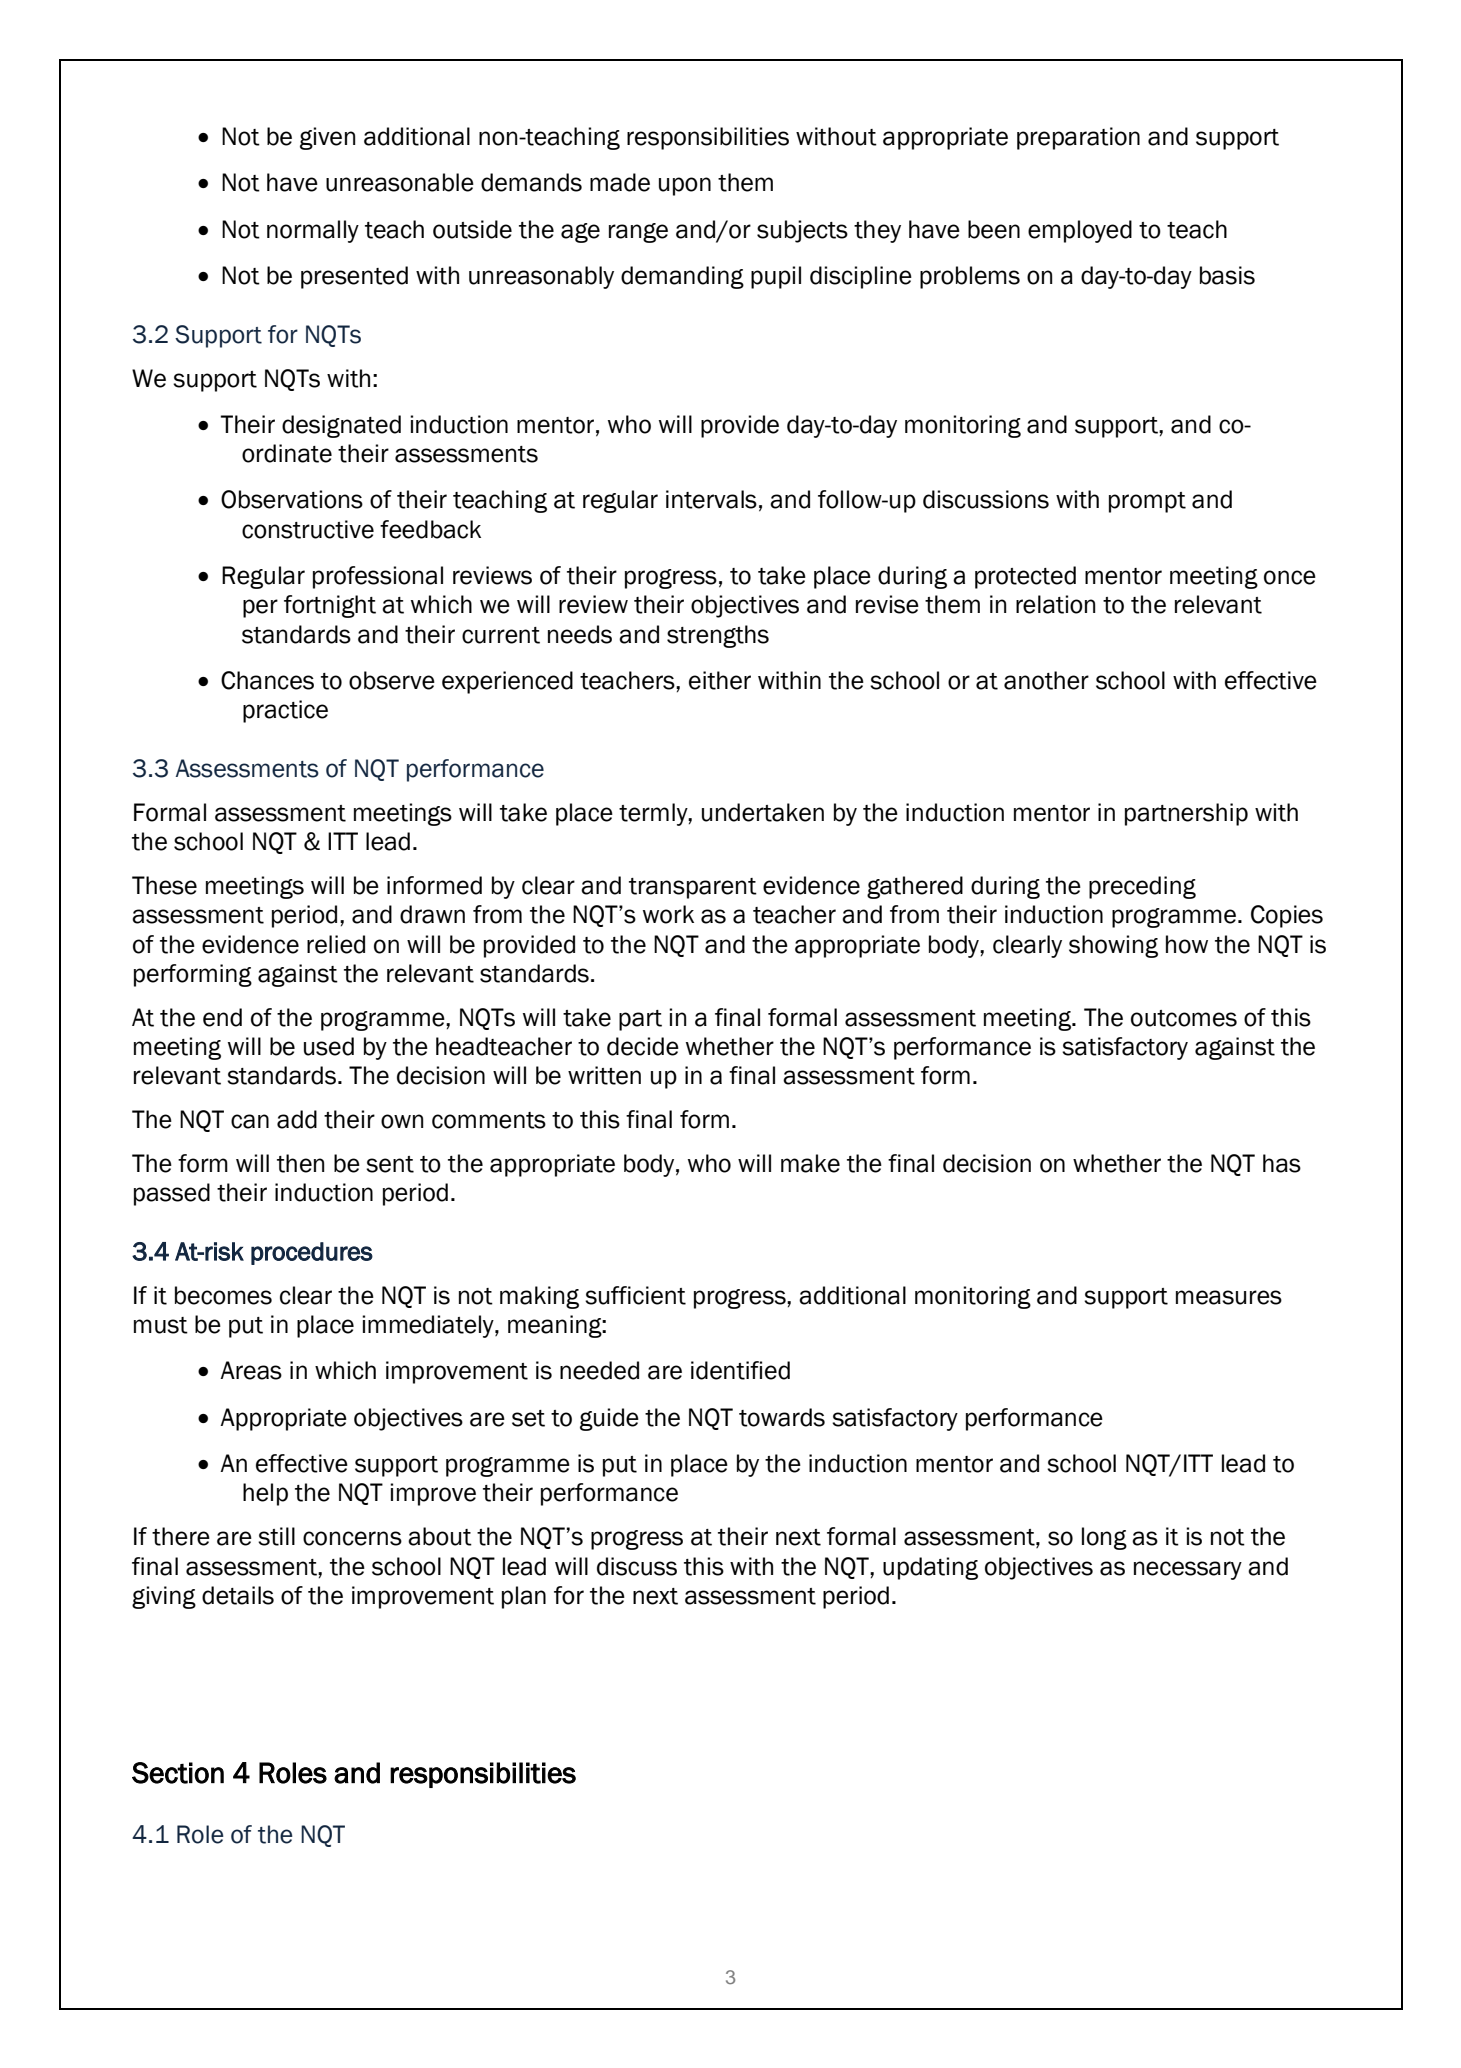 Image resolution: width=1461 pixels, height=2068 pixels. I want to click on make, so click(810, 1163).
